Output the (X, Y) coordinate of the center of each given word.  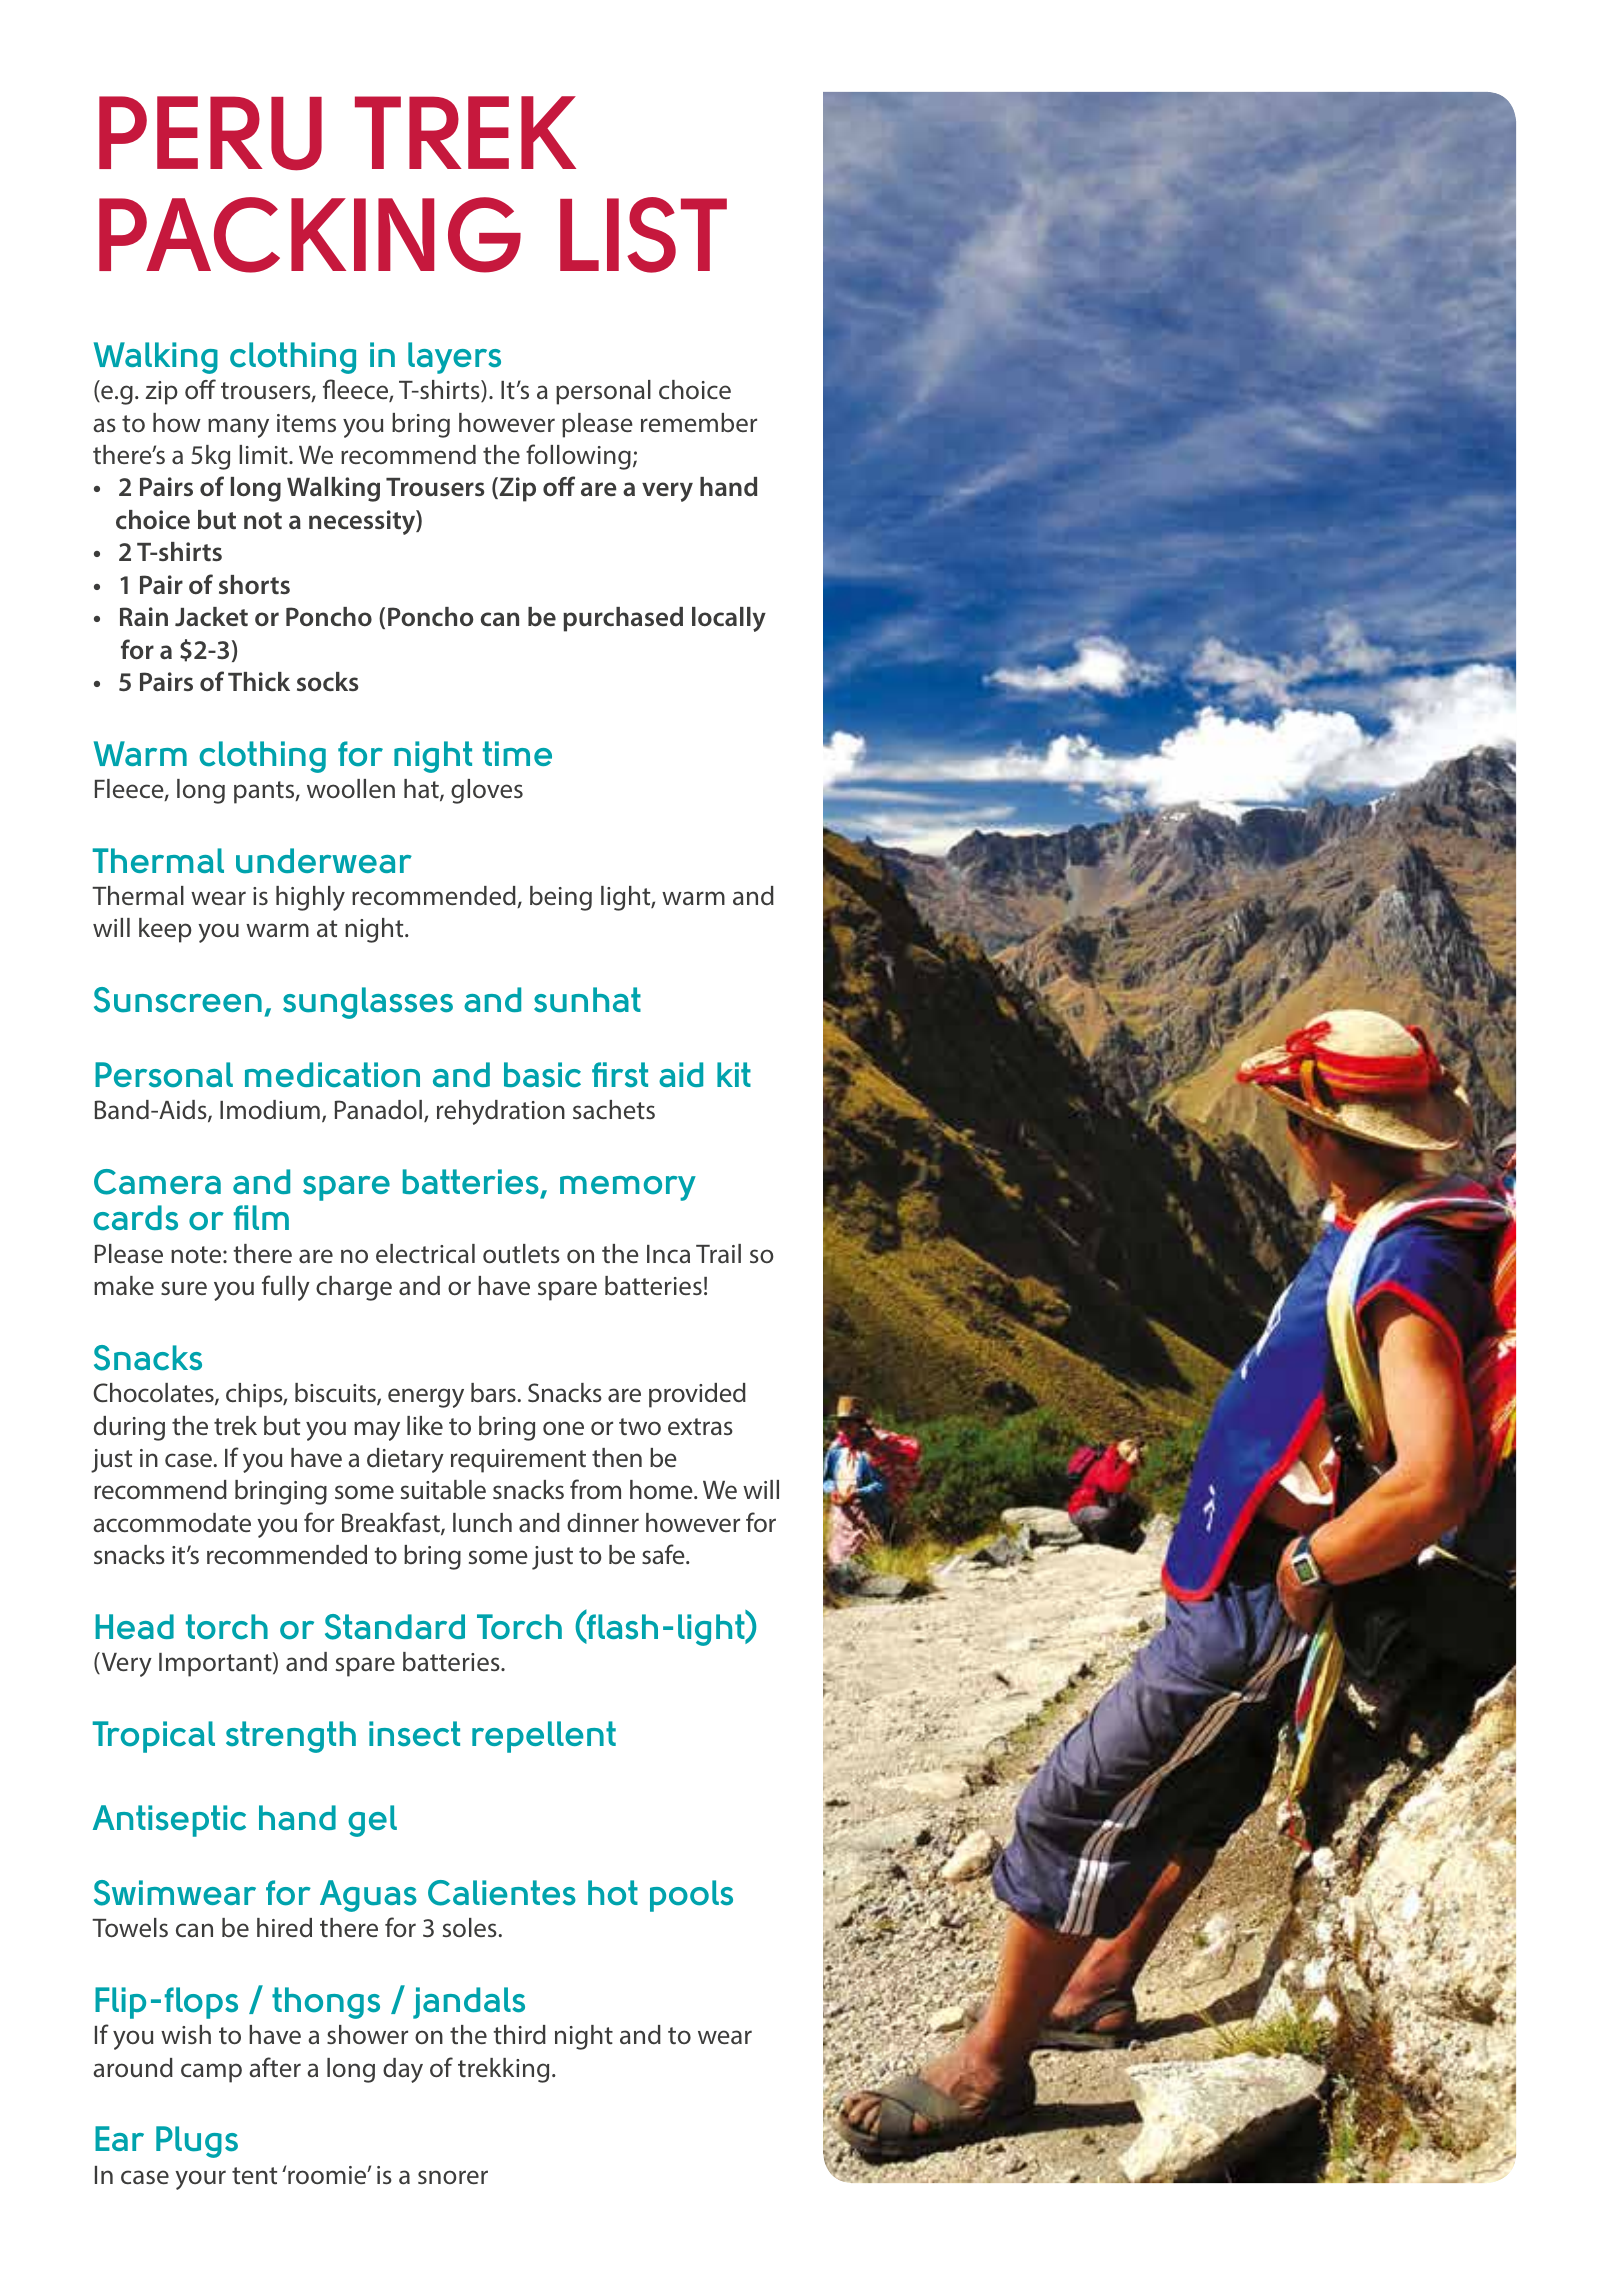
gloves (487, 791)
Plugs (197, 2142)
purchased (623, 619)
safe (664, 1554)
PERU (210, 133)
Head (134, 1626)
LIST (643, 235)
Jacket (211, 617)
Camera (157, 1182)
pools (691, 1896)
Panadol (380, 1111)
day (403, 2070)
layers (454, 358)
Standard (395, 1627)
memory (628, 1188)
